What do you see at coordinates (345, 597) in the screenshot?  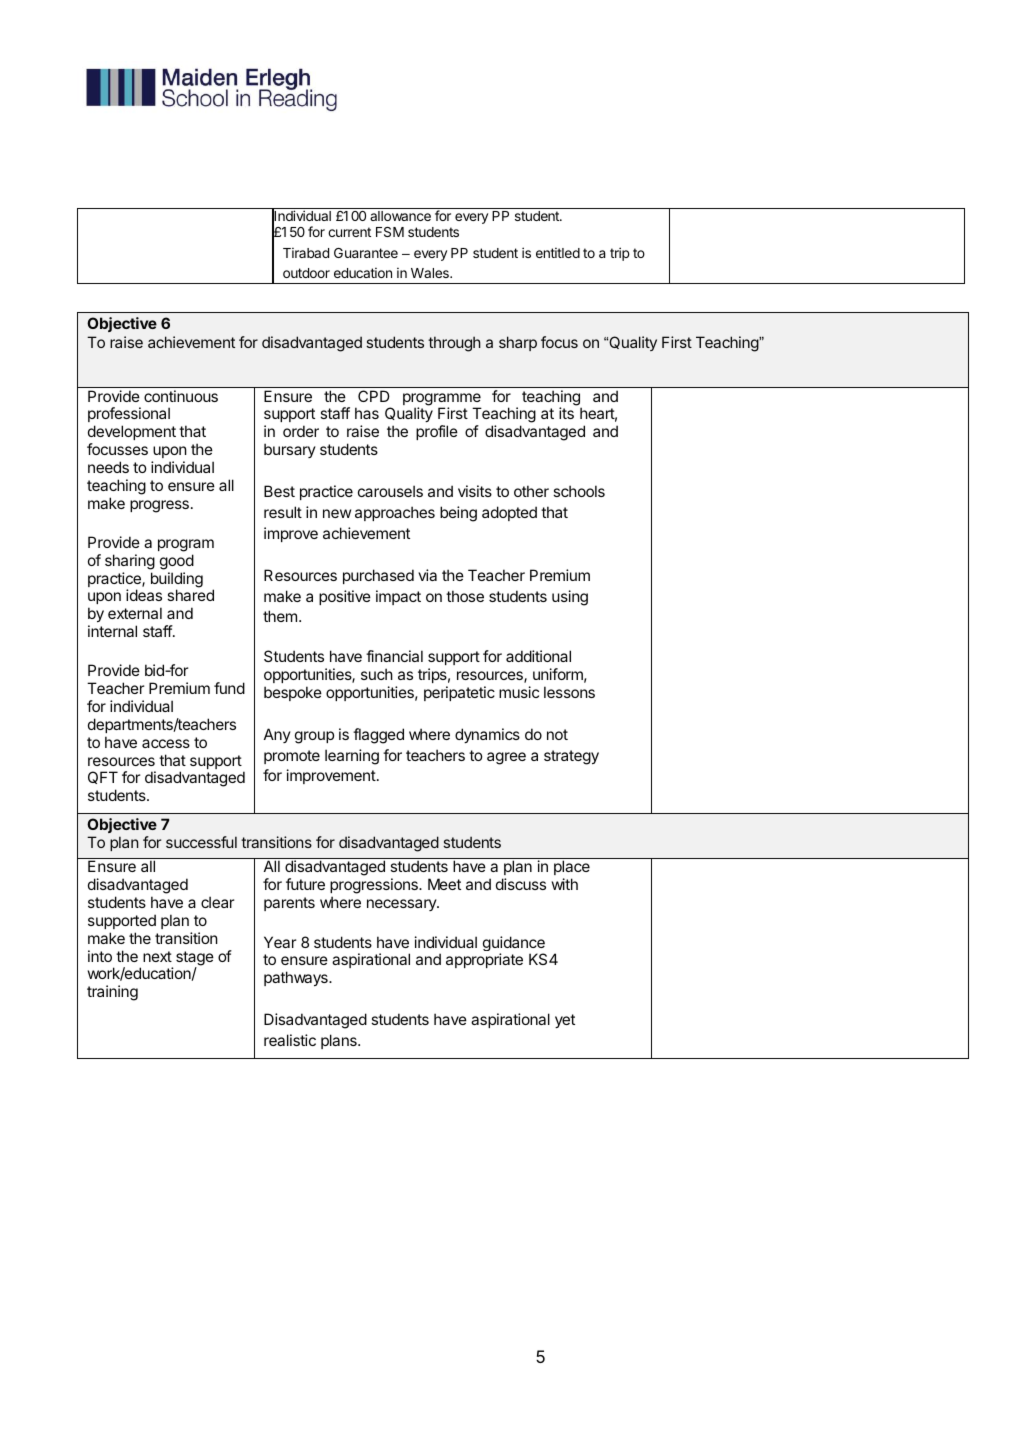 I see `positive` at bounding box center [345, 597].
